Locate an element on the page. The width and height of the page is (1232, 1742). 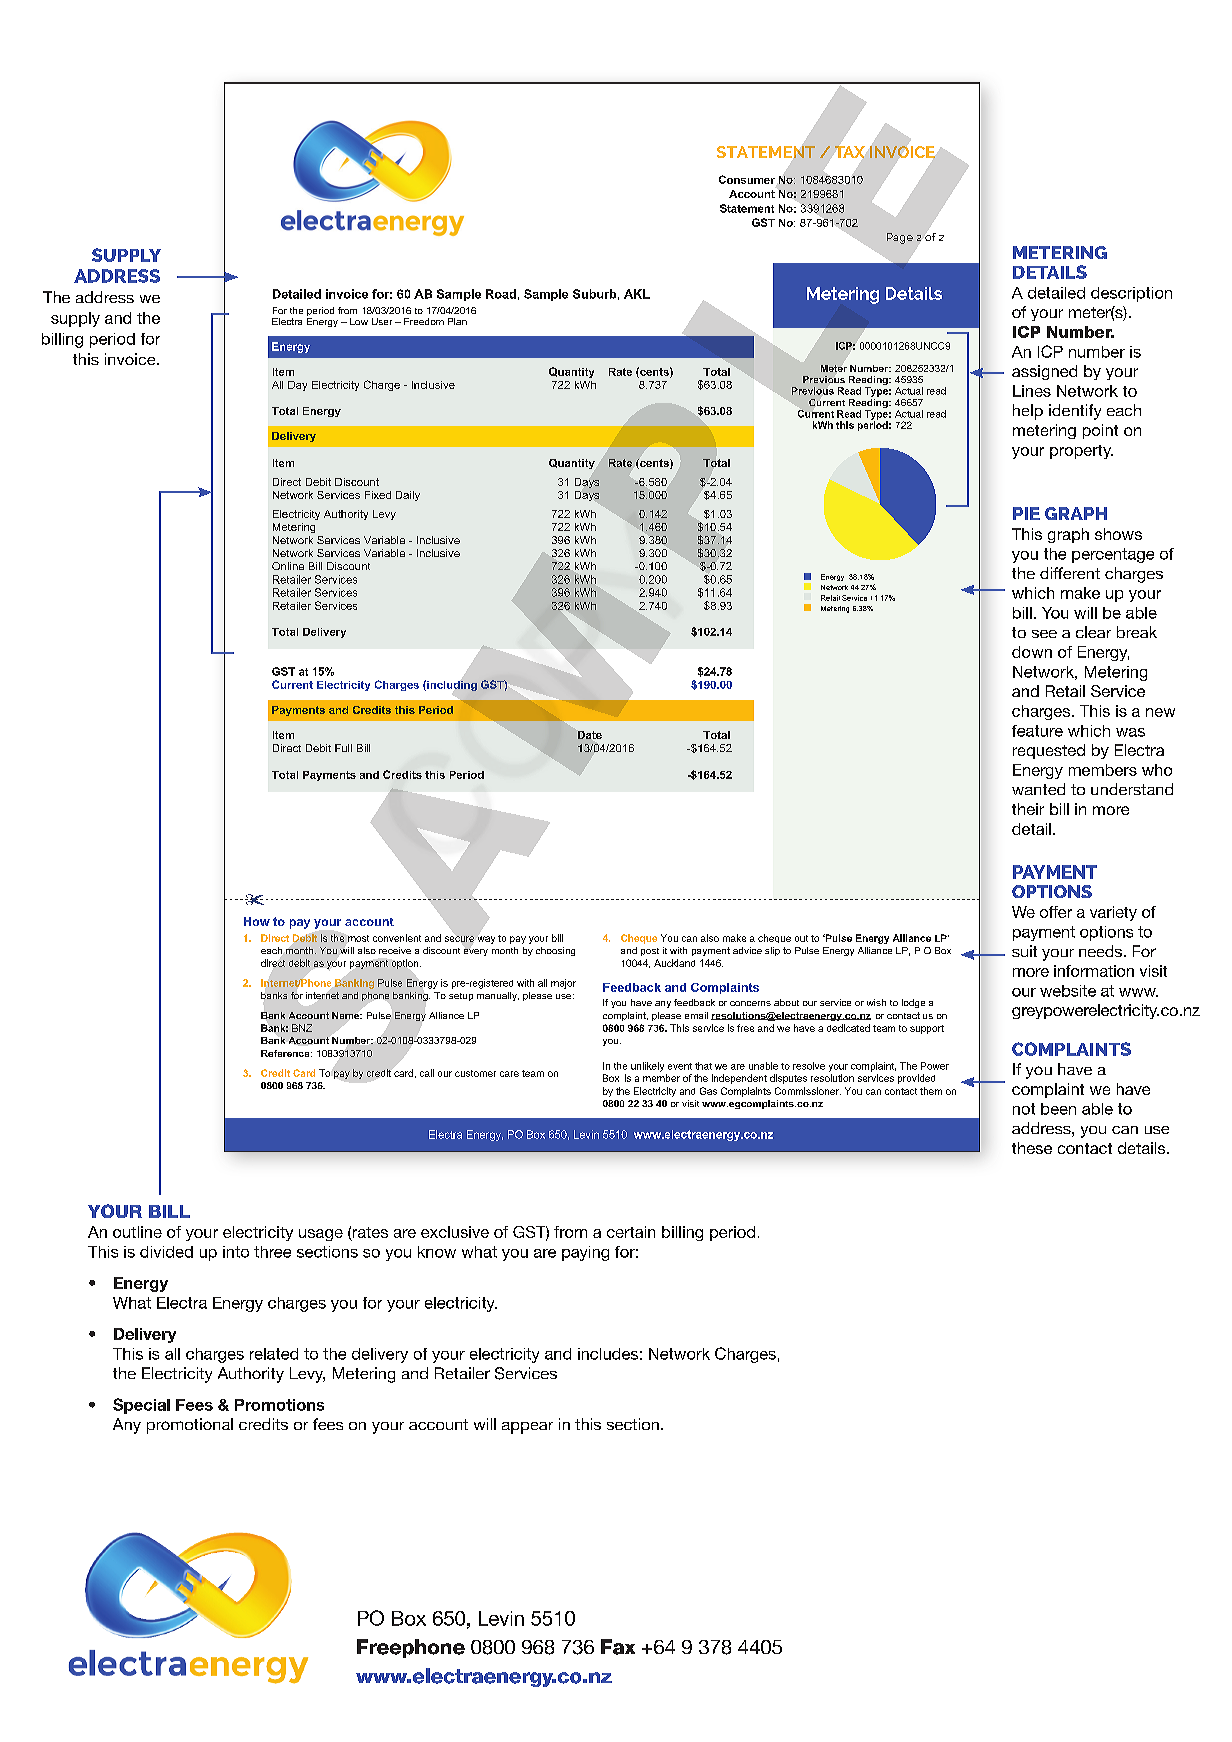
usage is located at coordinates (321, 1235).
